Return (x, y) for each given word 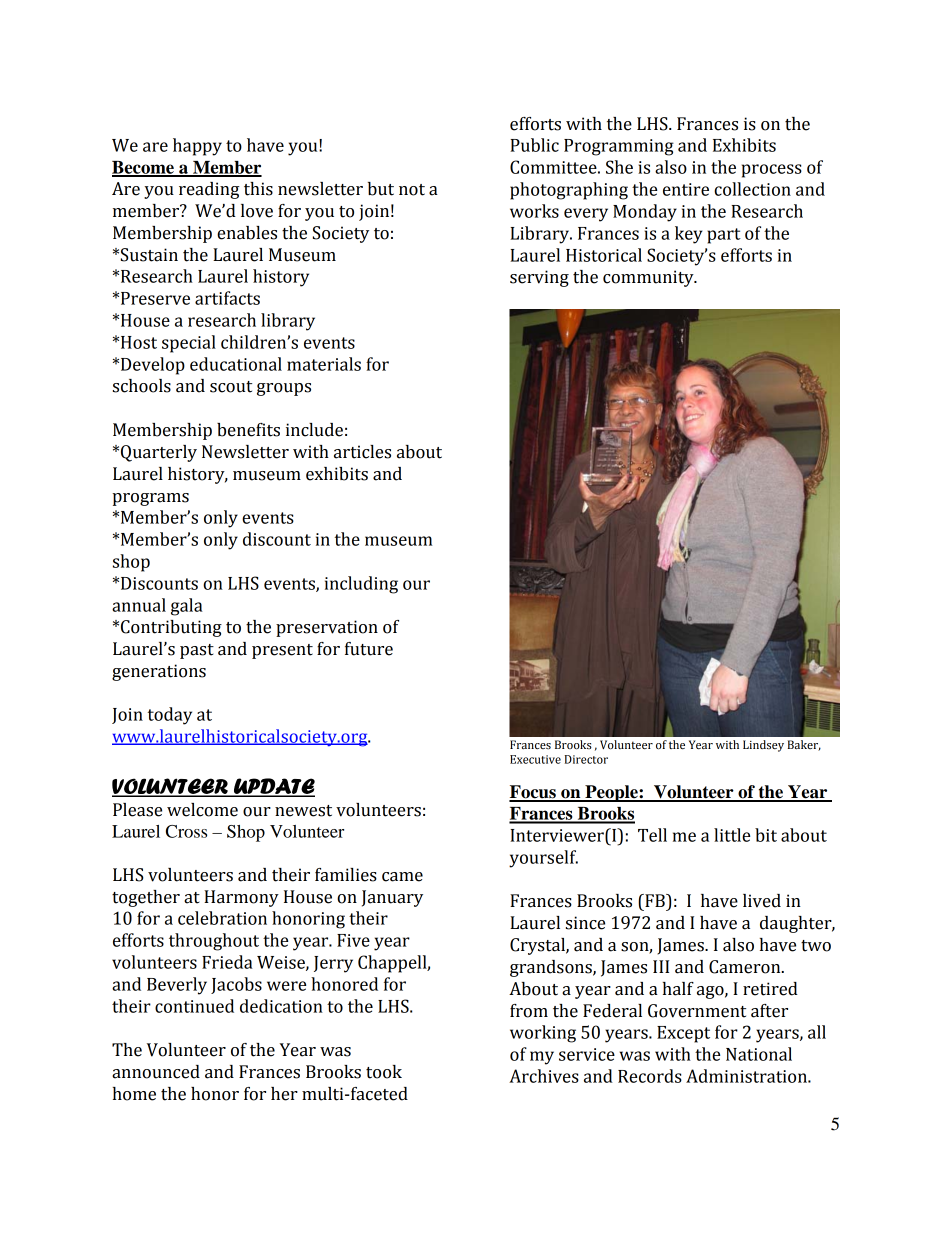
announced (156, 1072)
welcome (202, 810)
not (412, 190)
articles (362, 452)
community (649, 278)
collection (752, 189)
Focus (533, 793)
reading (209, 190)
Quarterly (159, 453)
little (732, 835)
